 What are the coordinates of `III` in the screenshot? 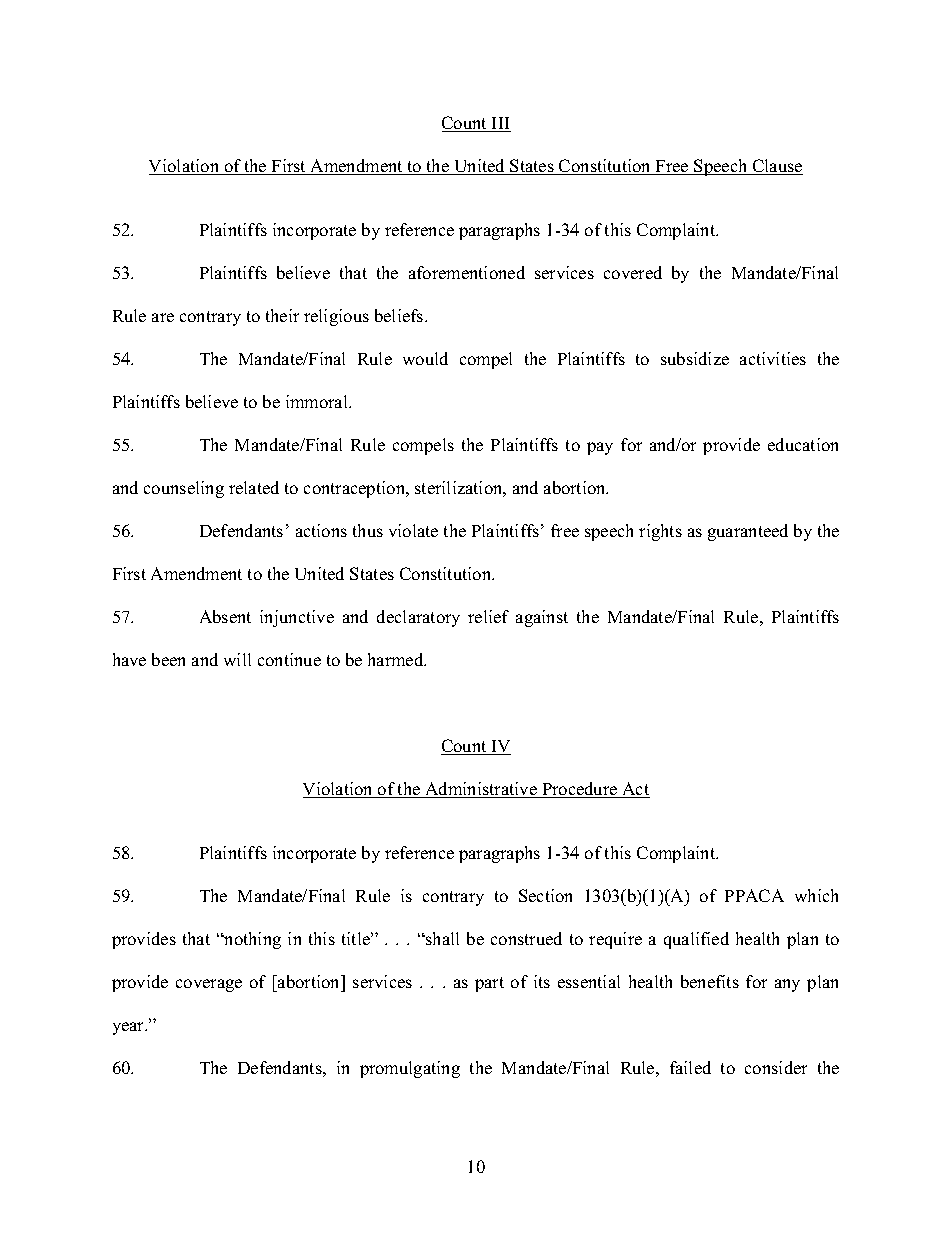 It's located at (500, 124).
